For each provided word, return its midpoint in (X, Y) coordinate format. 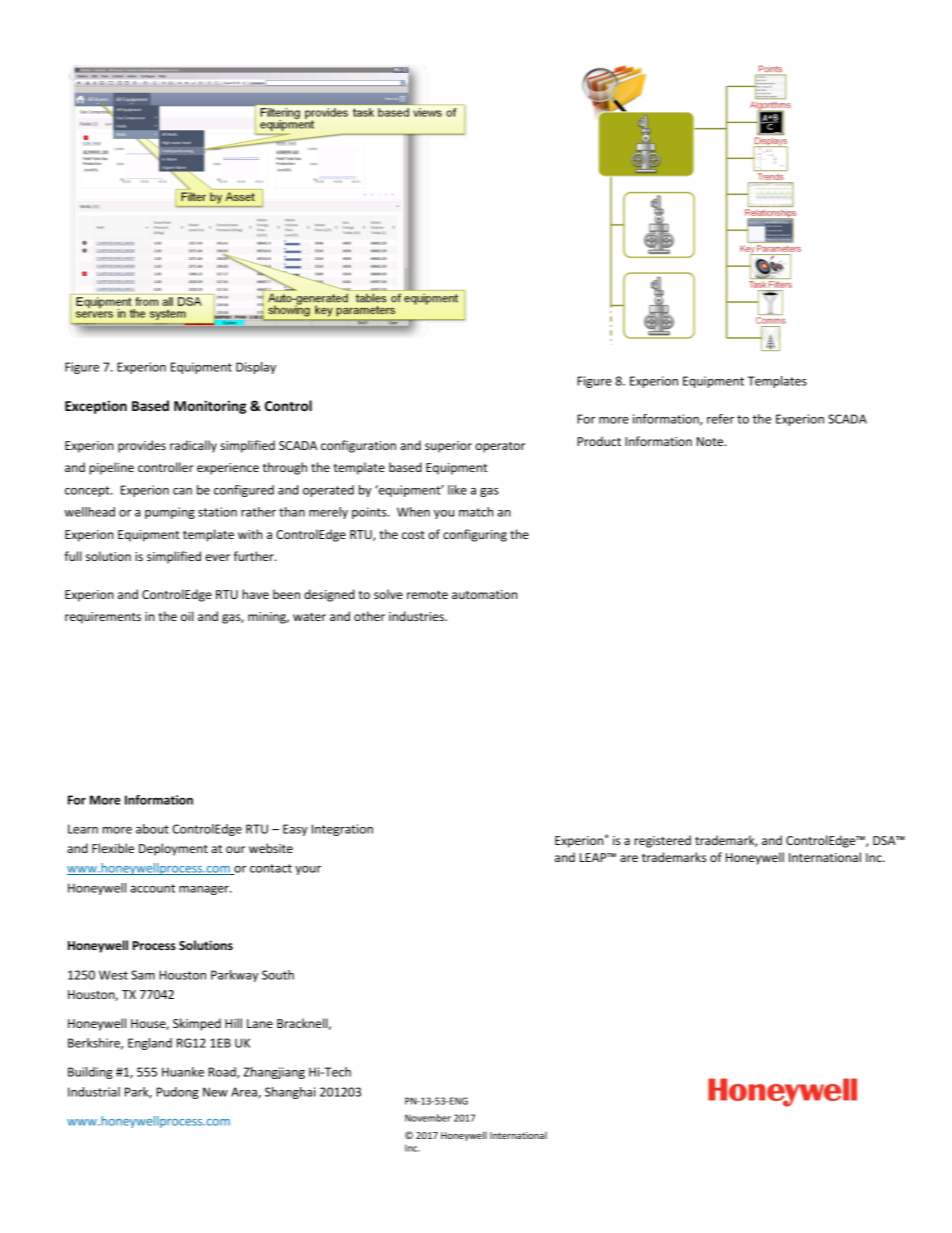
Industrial (94, 1092)
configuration (358, 446)
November (428, 1118)
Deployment (173, 849)
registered (662, 841)
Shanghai (290, 1093)
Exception (96, 407)
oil (187, 616)
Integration (342, 830)
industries (417, 616)
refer (720, 419)
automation (484, 594)
